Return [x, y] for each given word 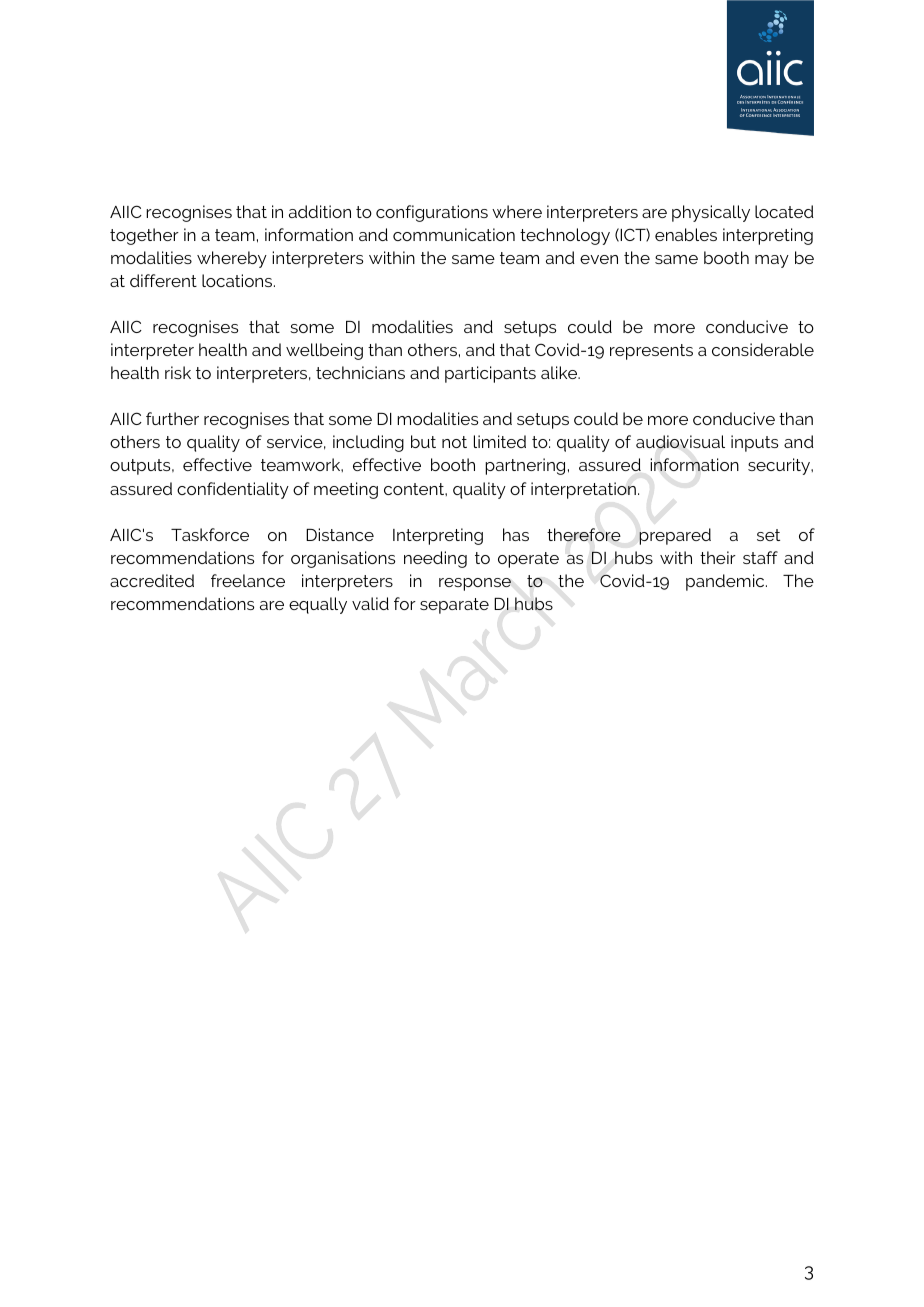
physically [711, 213]
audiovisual [680, 442]
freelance [248, 580]
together [144, 236]
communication [454, 234]
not [454, 442]
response [475, 584]
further [172, 418]
